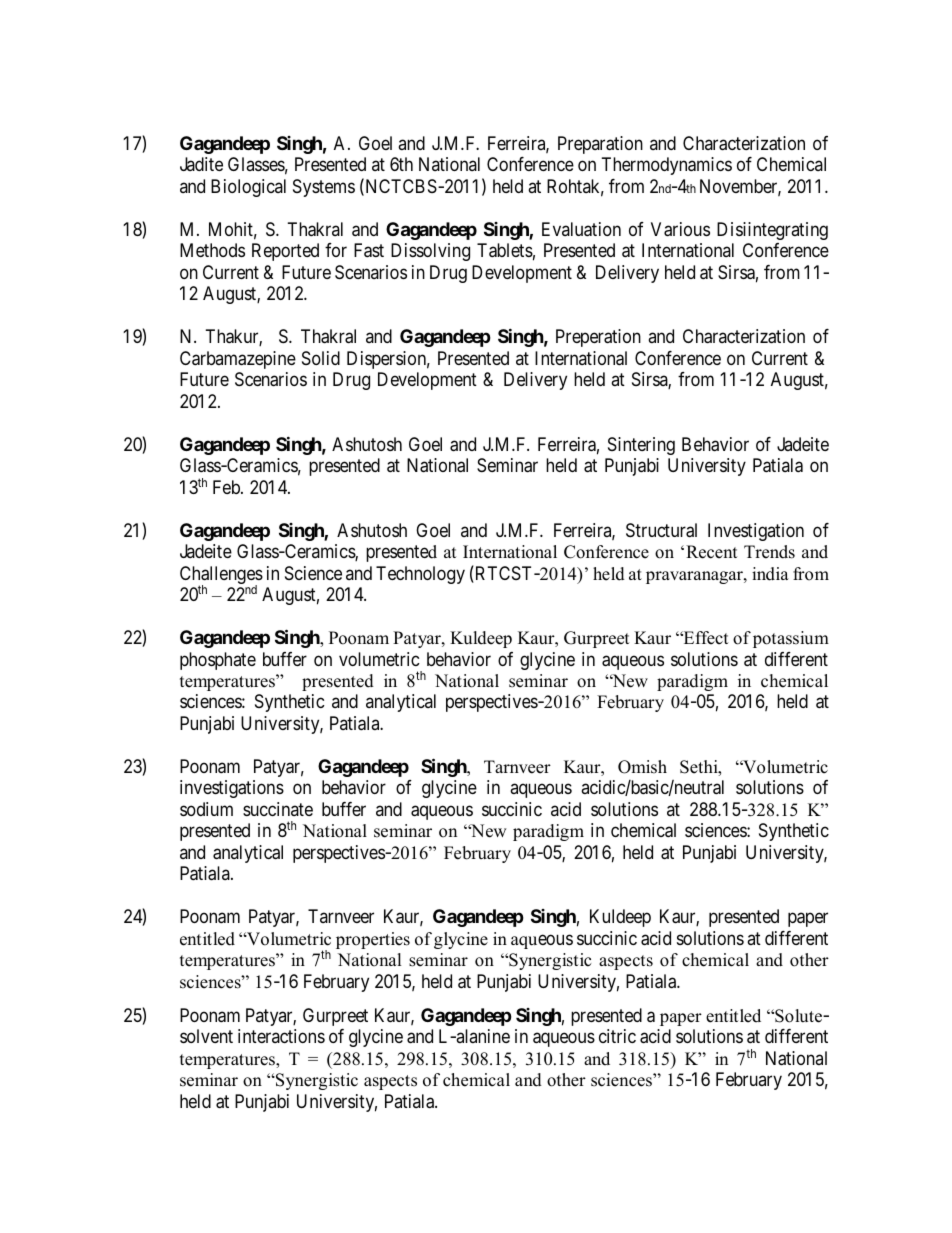 Image resolution: width=952 pixels, height=1233 pixels. I want to click on Technology, so click(420, 575).
